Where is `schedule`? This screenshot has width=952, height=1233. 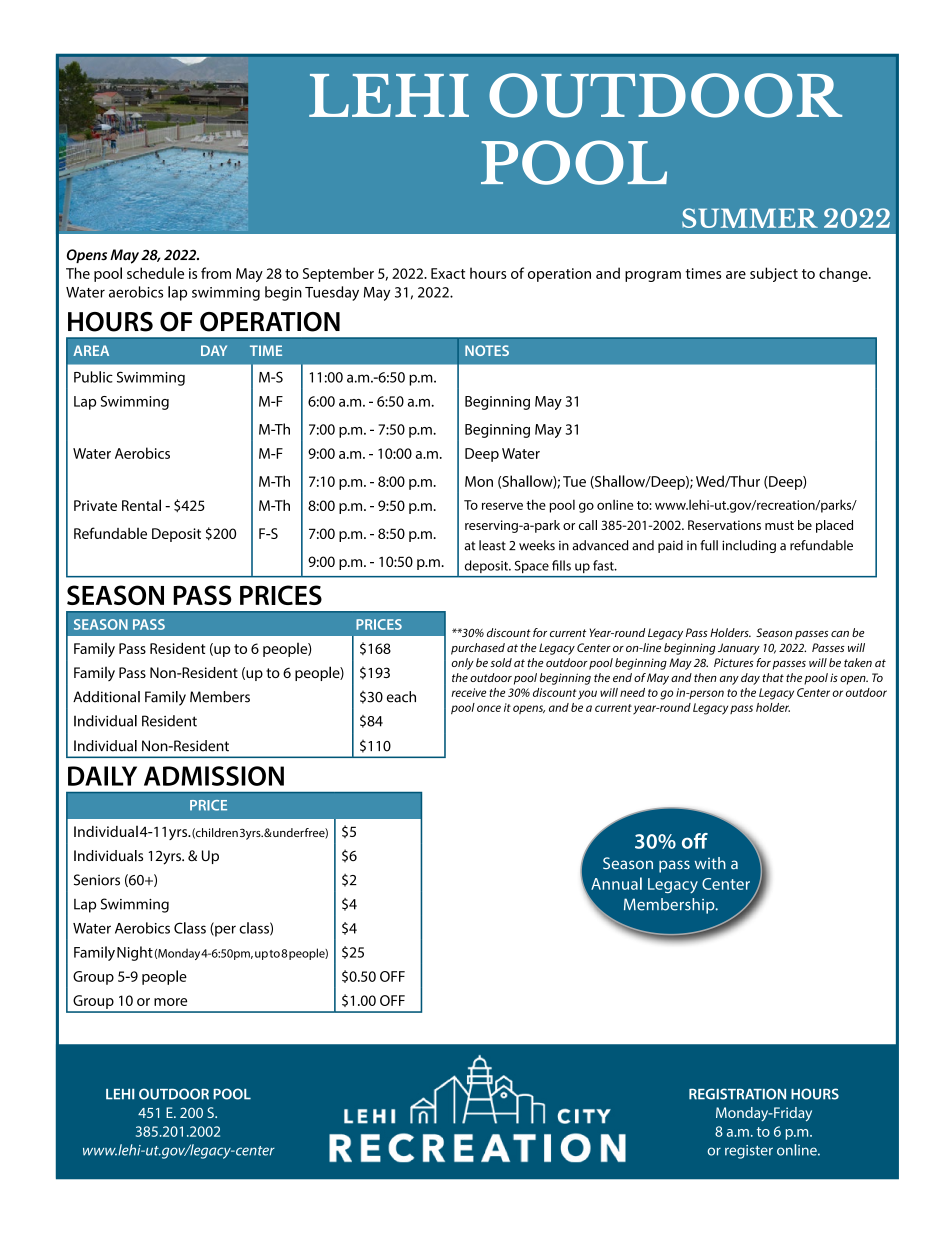 schedule is located at coordinates (155, 273).
